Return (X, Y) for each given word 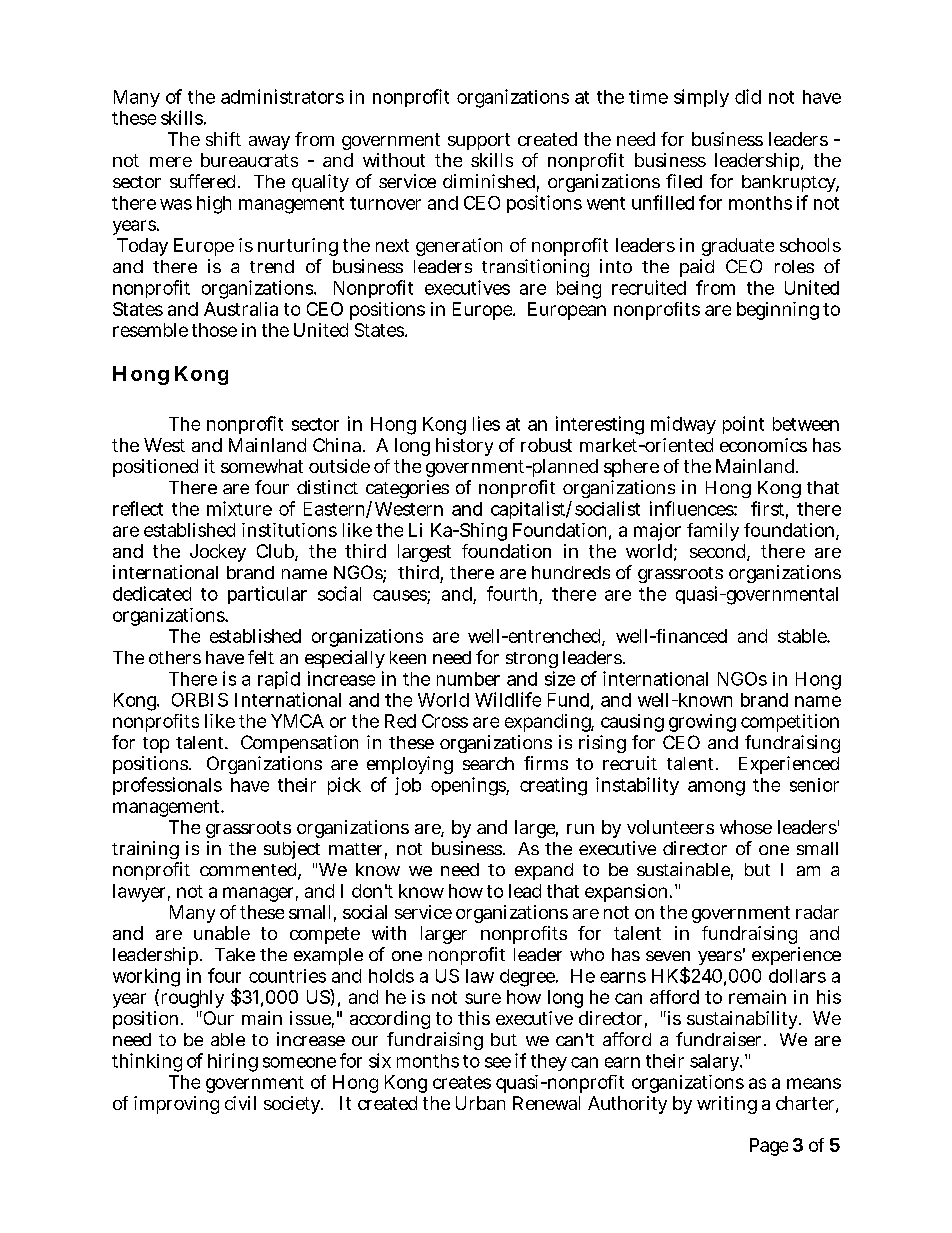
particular (267, 595)
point (743, 425)
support (479, 141)
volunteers (670, 827)
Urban (480, 1103)
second (717, 551)
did (748, 96)
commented (248, 869)
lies (486, 423)
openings (469, 786)
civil (240, 1103)
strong (532, 660)
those (214, 330)
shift (223, 139)
